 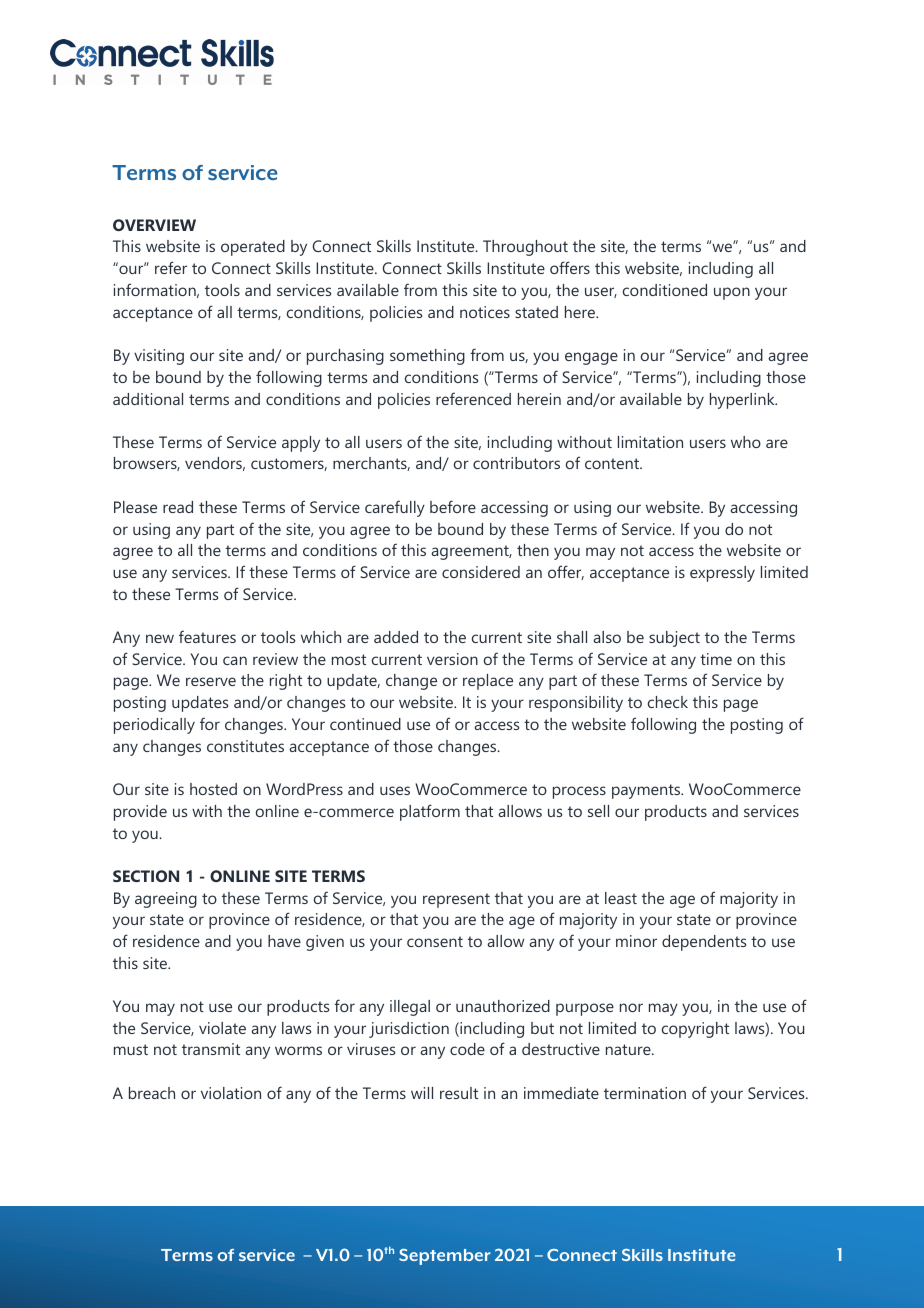 What do you see at coordinates (645, 1093) in the screenshot?
I see `termination` at bounding box center [645, 1093].
